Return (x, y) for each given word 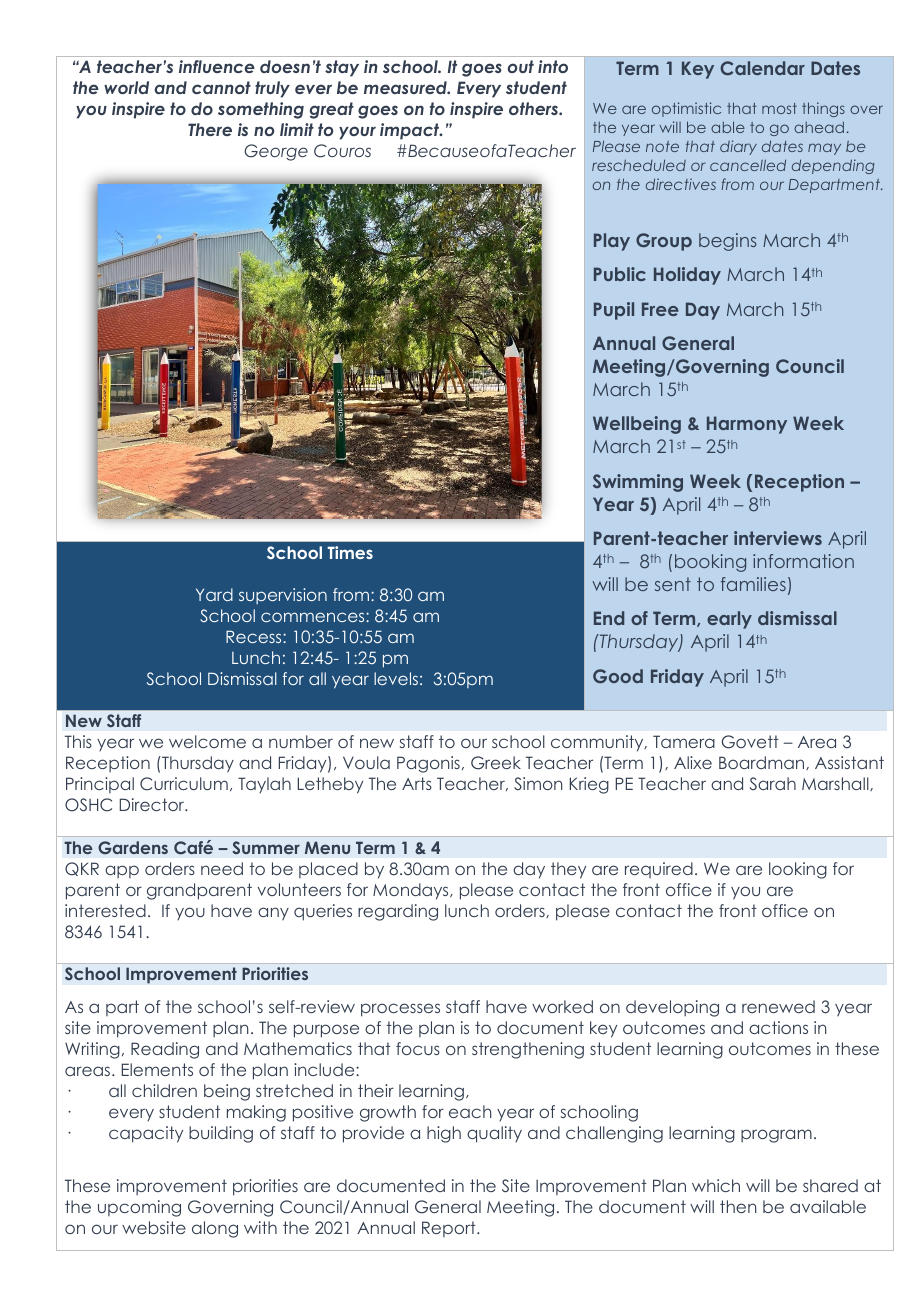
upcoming (139, 1208)
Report (450, 1229)
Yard (214, 594)
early (729, 620)
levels (396, 678)
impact (411, 131)
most (779, 108)
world (126, 87)
